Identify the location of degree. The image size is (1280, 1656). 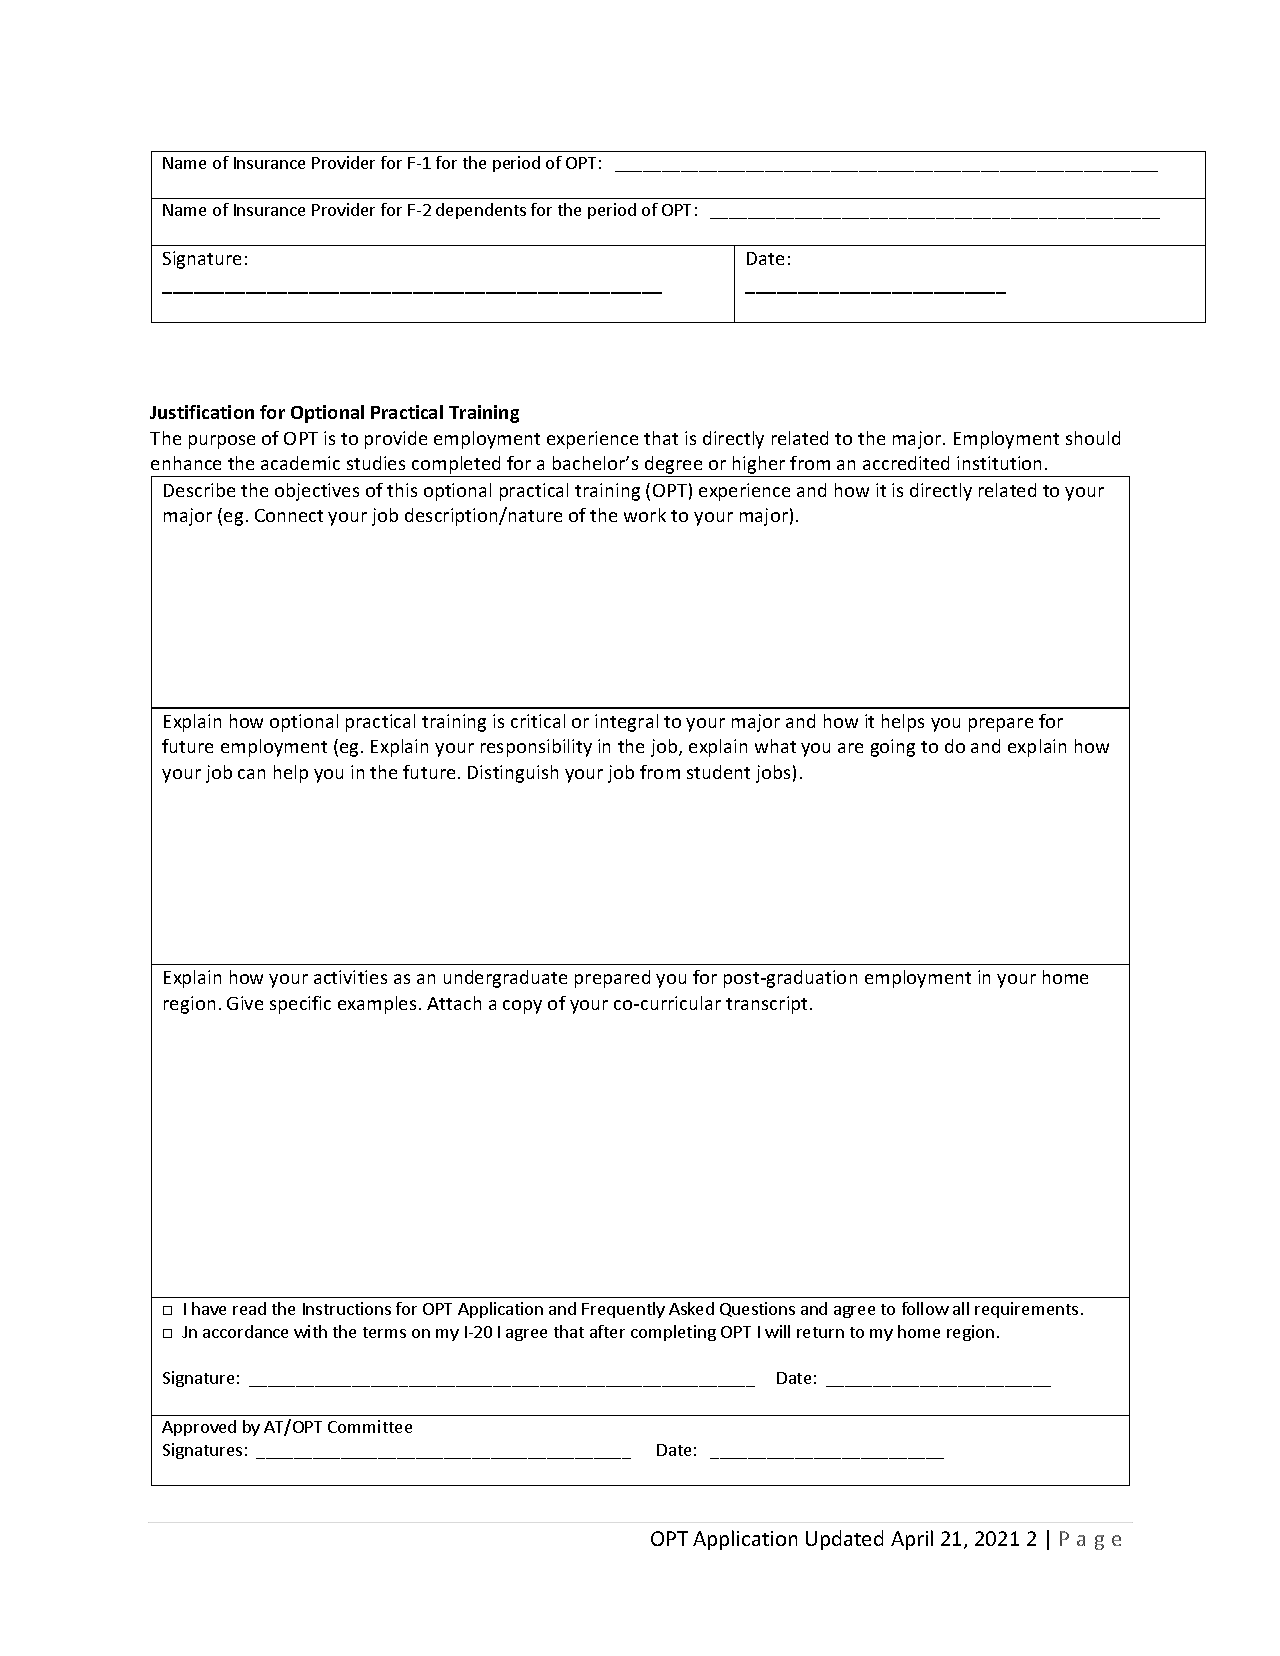
(674, 466).
